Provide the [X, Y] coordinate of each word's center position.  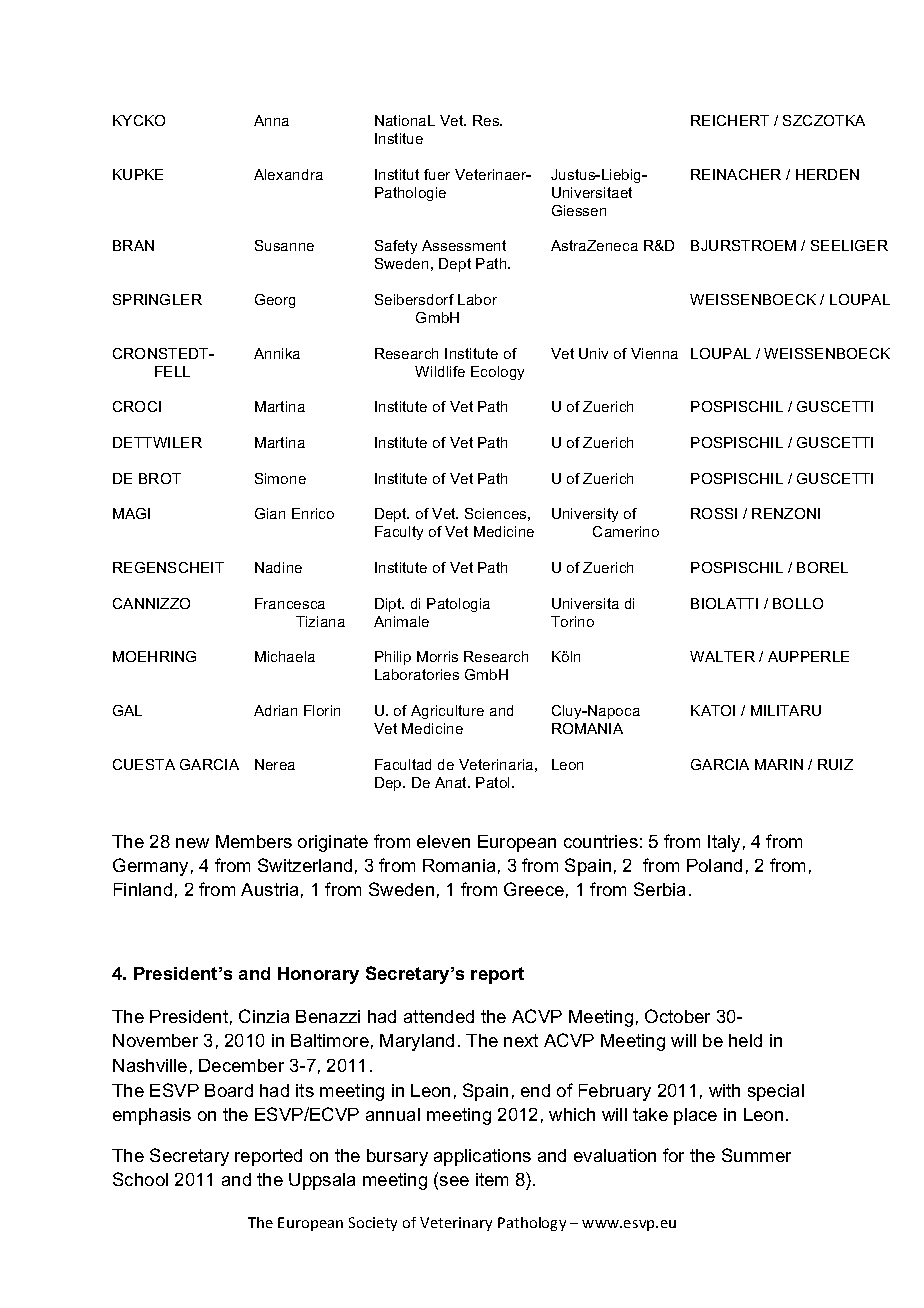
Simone [280, 478]
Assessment [464, 245]
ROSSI [714, 513]
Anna [271, 120]
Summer [756, 1155]
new [192, 843]
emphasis [152, 1116]
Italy [724, 843]
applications [482, 1157]
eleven [443, 841]
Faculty [399, 533]
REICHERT [730, 120]
